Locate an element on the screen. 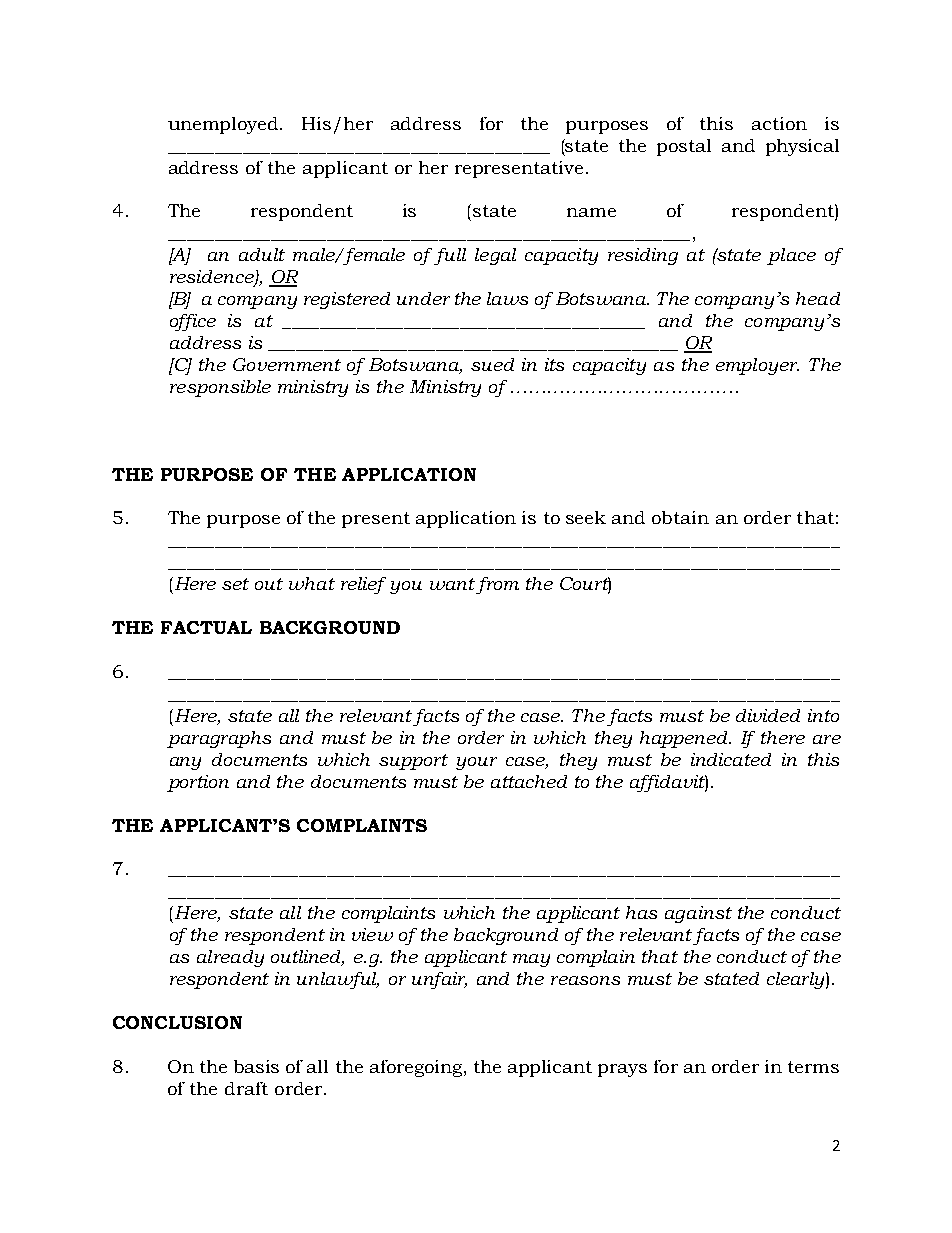 The height and width of the screenshot is (1233, 952). indicated is located at coordinates (731, 759).
